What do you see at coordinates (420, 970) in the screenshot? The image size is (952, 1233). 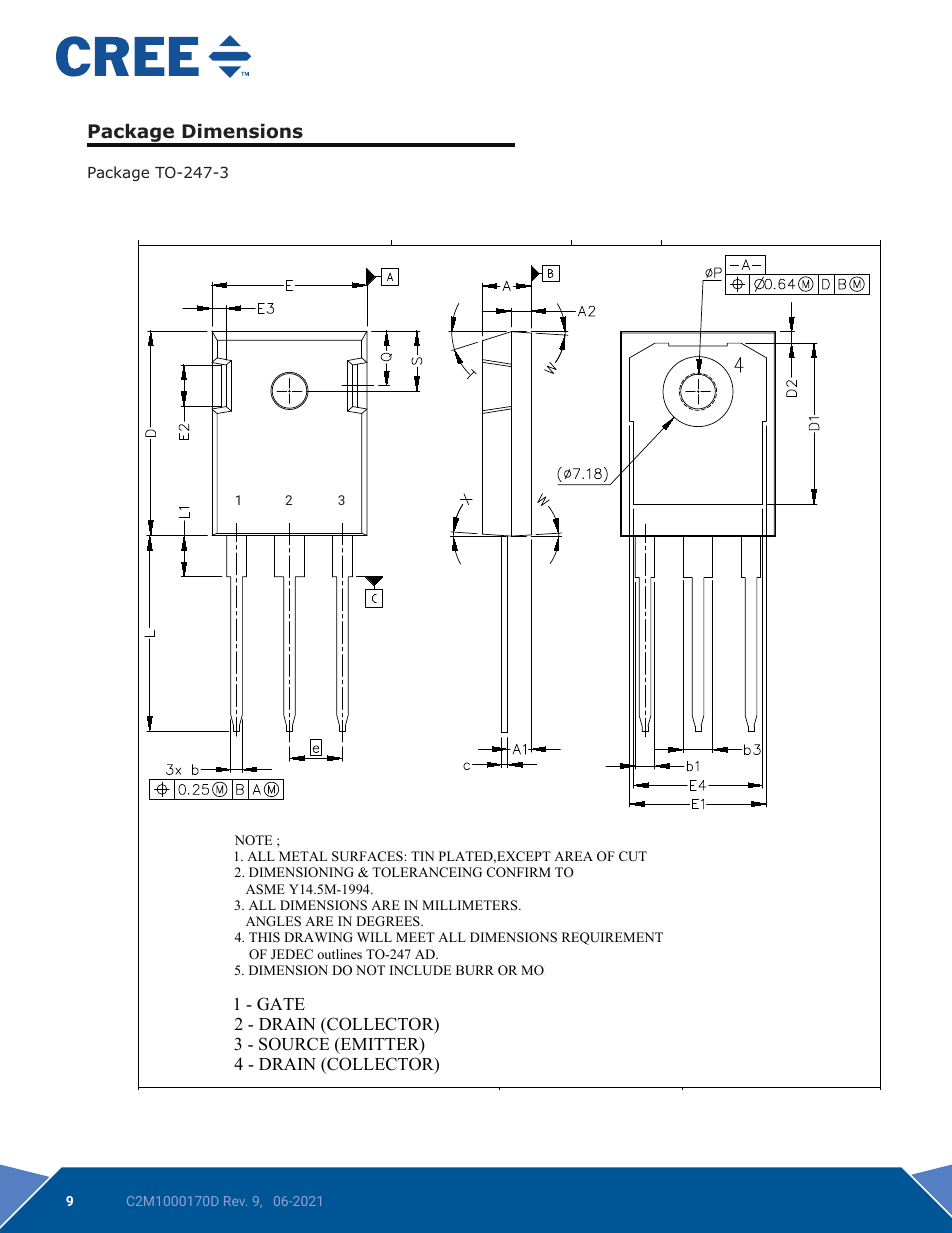 I see `INCLUDE` at bounding box center [420, 970].
